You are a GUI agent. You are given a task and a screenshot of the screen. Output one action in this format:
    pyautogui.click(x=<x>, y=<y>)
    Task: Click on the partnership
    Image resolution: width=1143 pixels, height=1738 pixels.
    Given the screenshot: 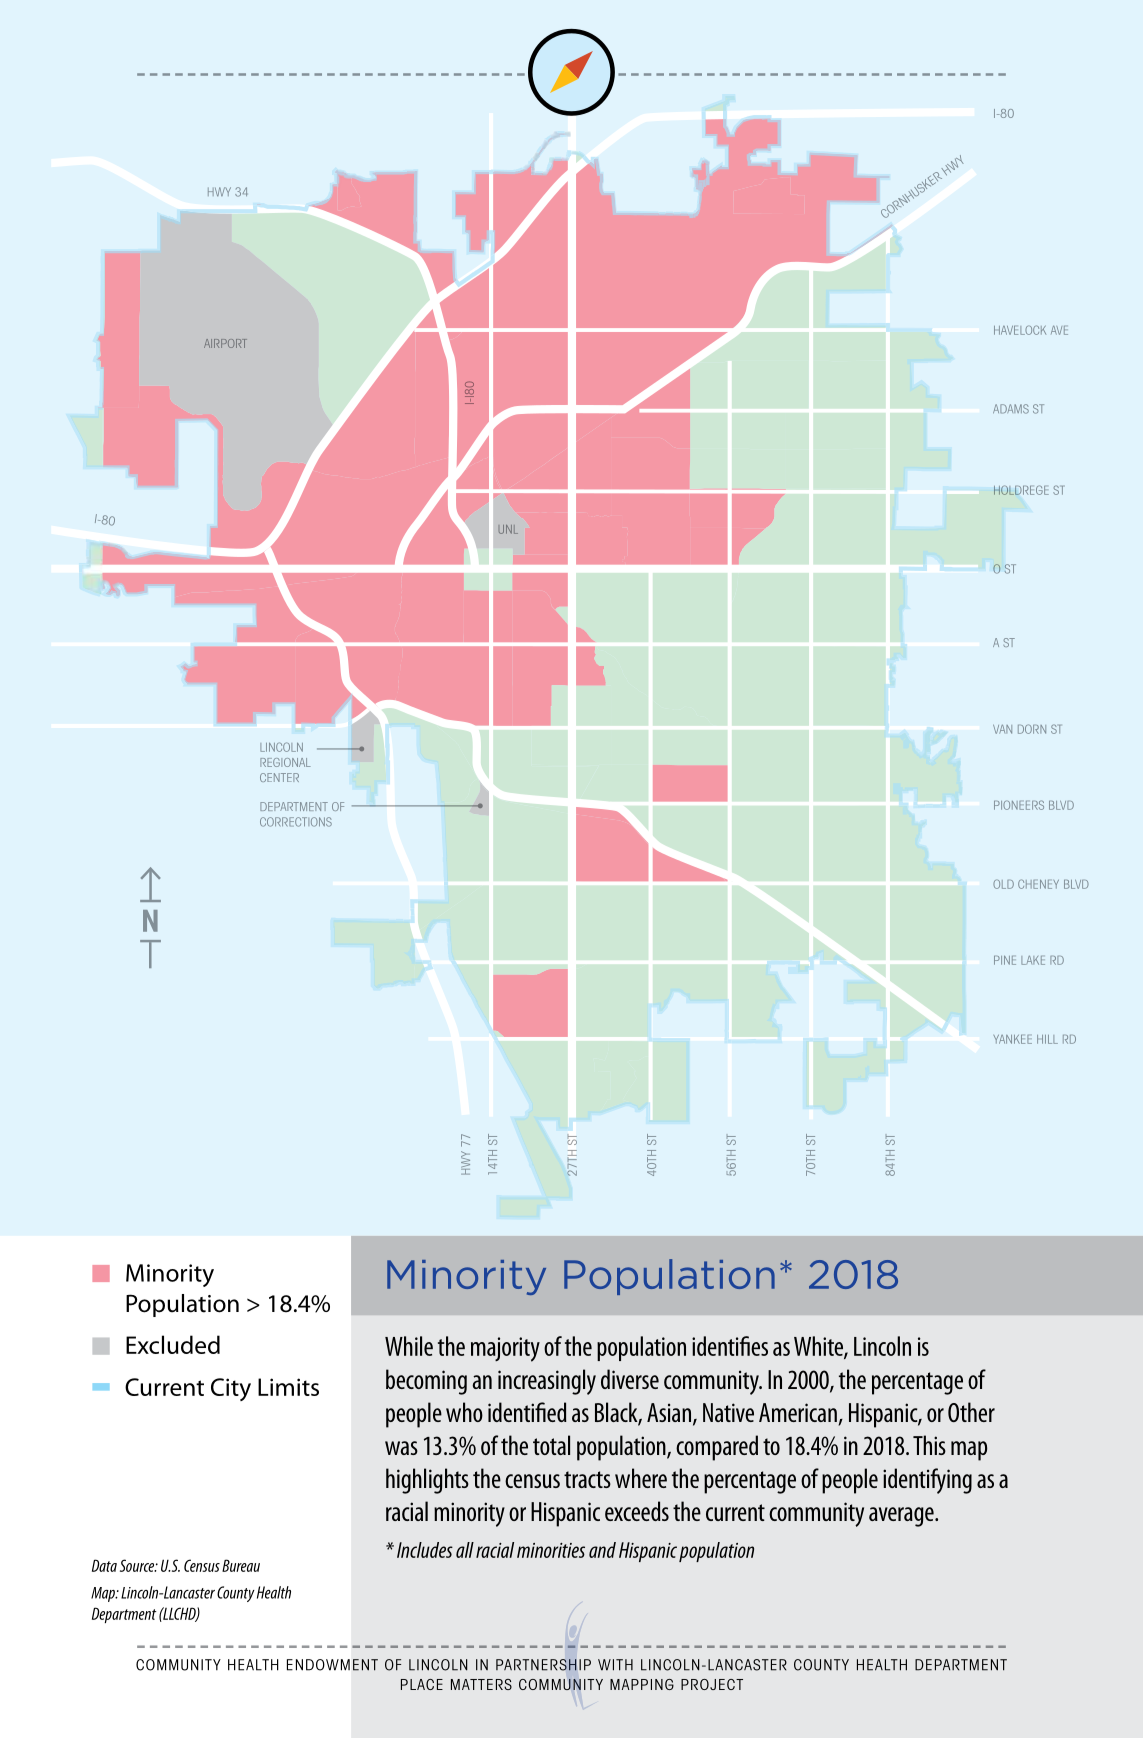 What is the action you would take?
    pyautogui.click(x=543, y=1665)
